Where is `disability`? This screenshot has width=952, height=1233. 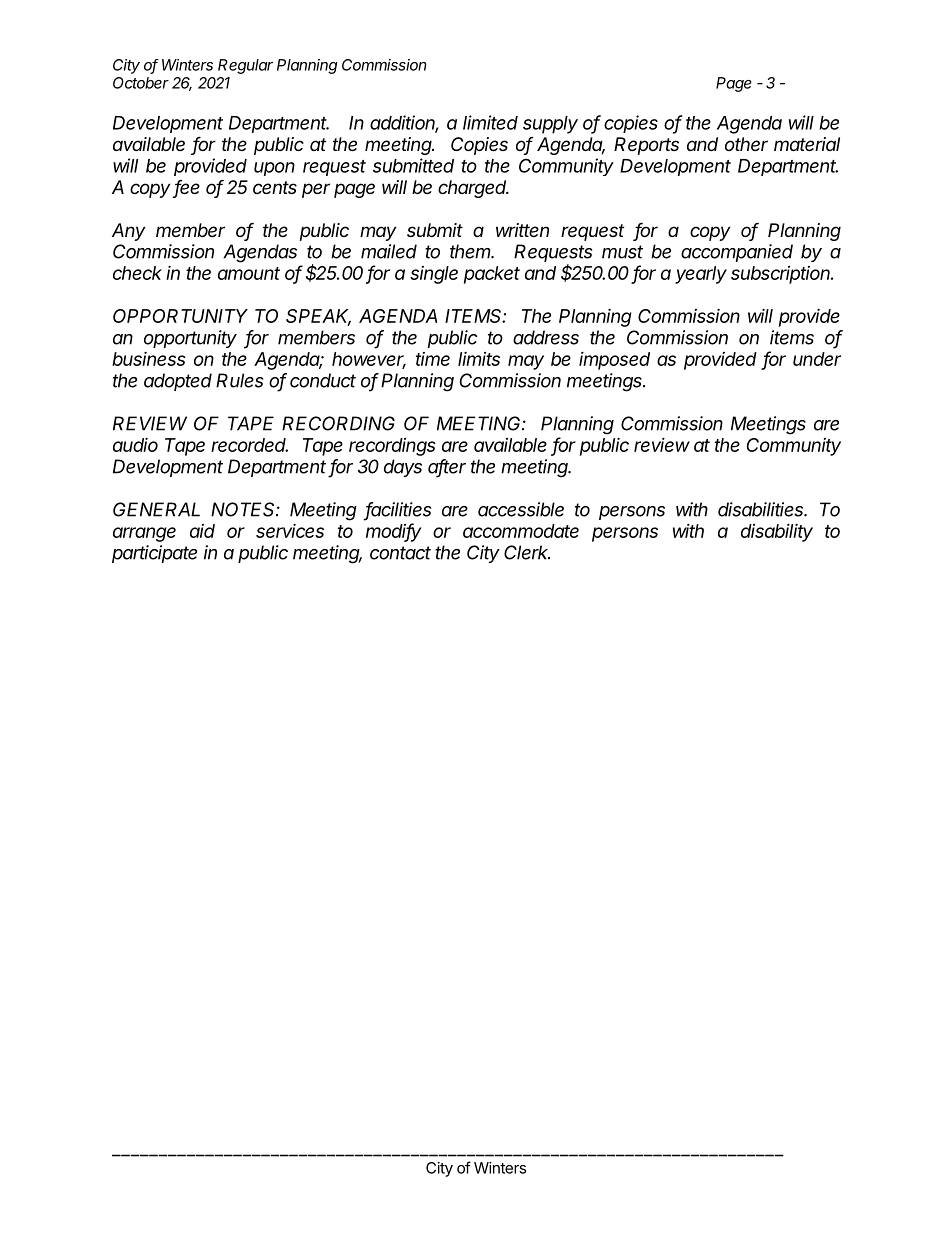
disability is located at coordinates (777, 532).
